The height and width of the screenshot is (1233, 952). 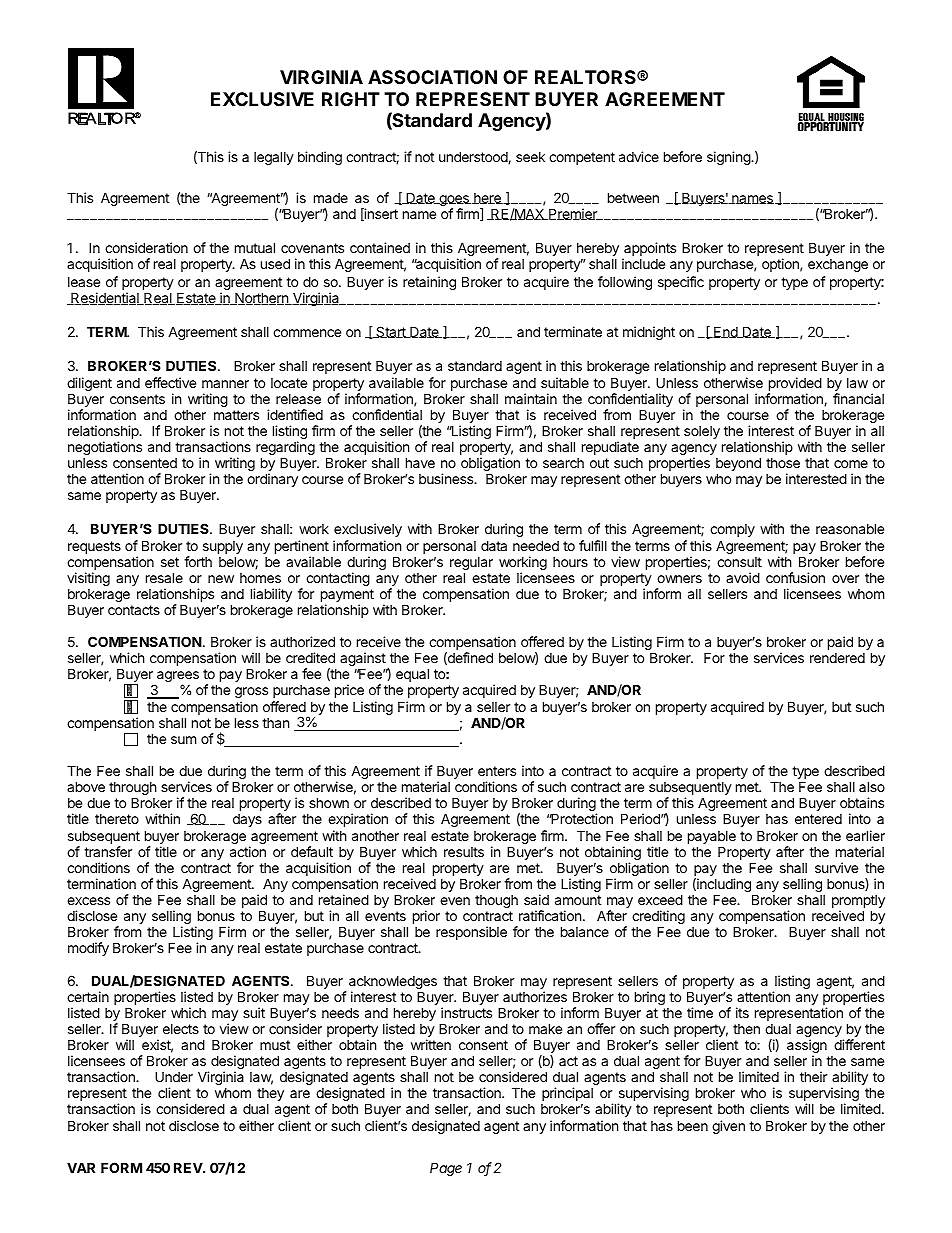 I want to click on confusion, so click(x=795, y=577).
